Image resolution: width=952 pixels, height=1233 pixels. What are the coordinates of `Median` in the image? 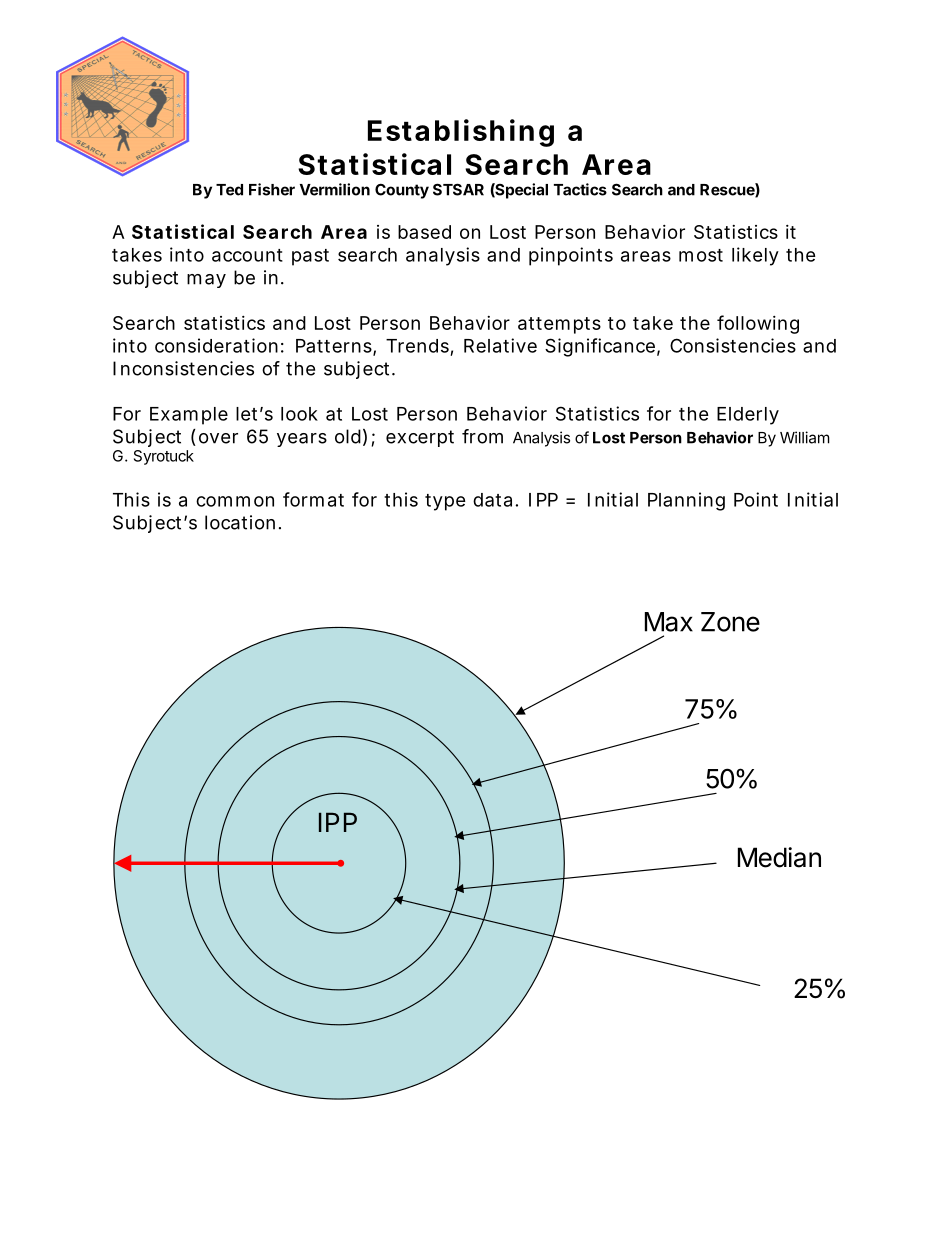 It's located at (779, 857).
